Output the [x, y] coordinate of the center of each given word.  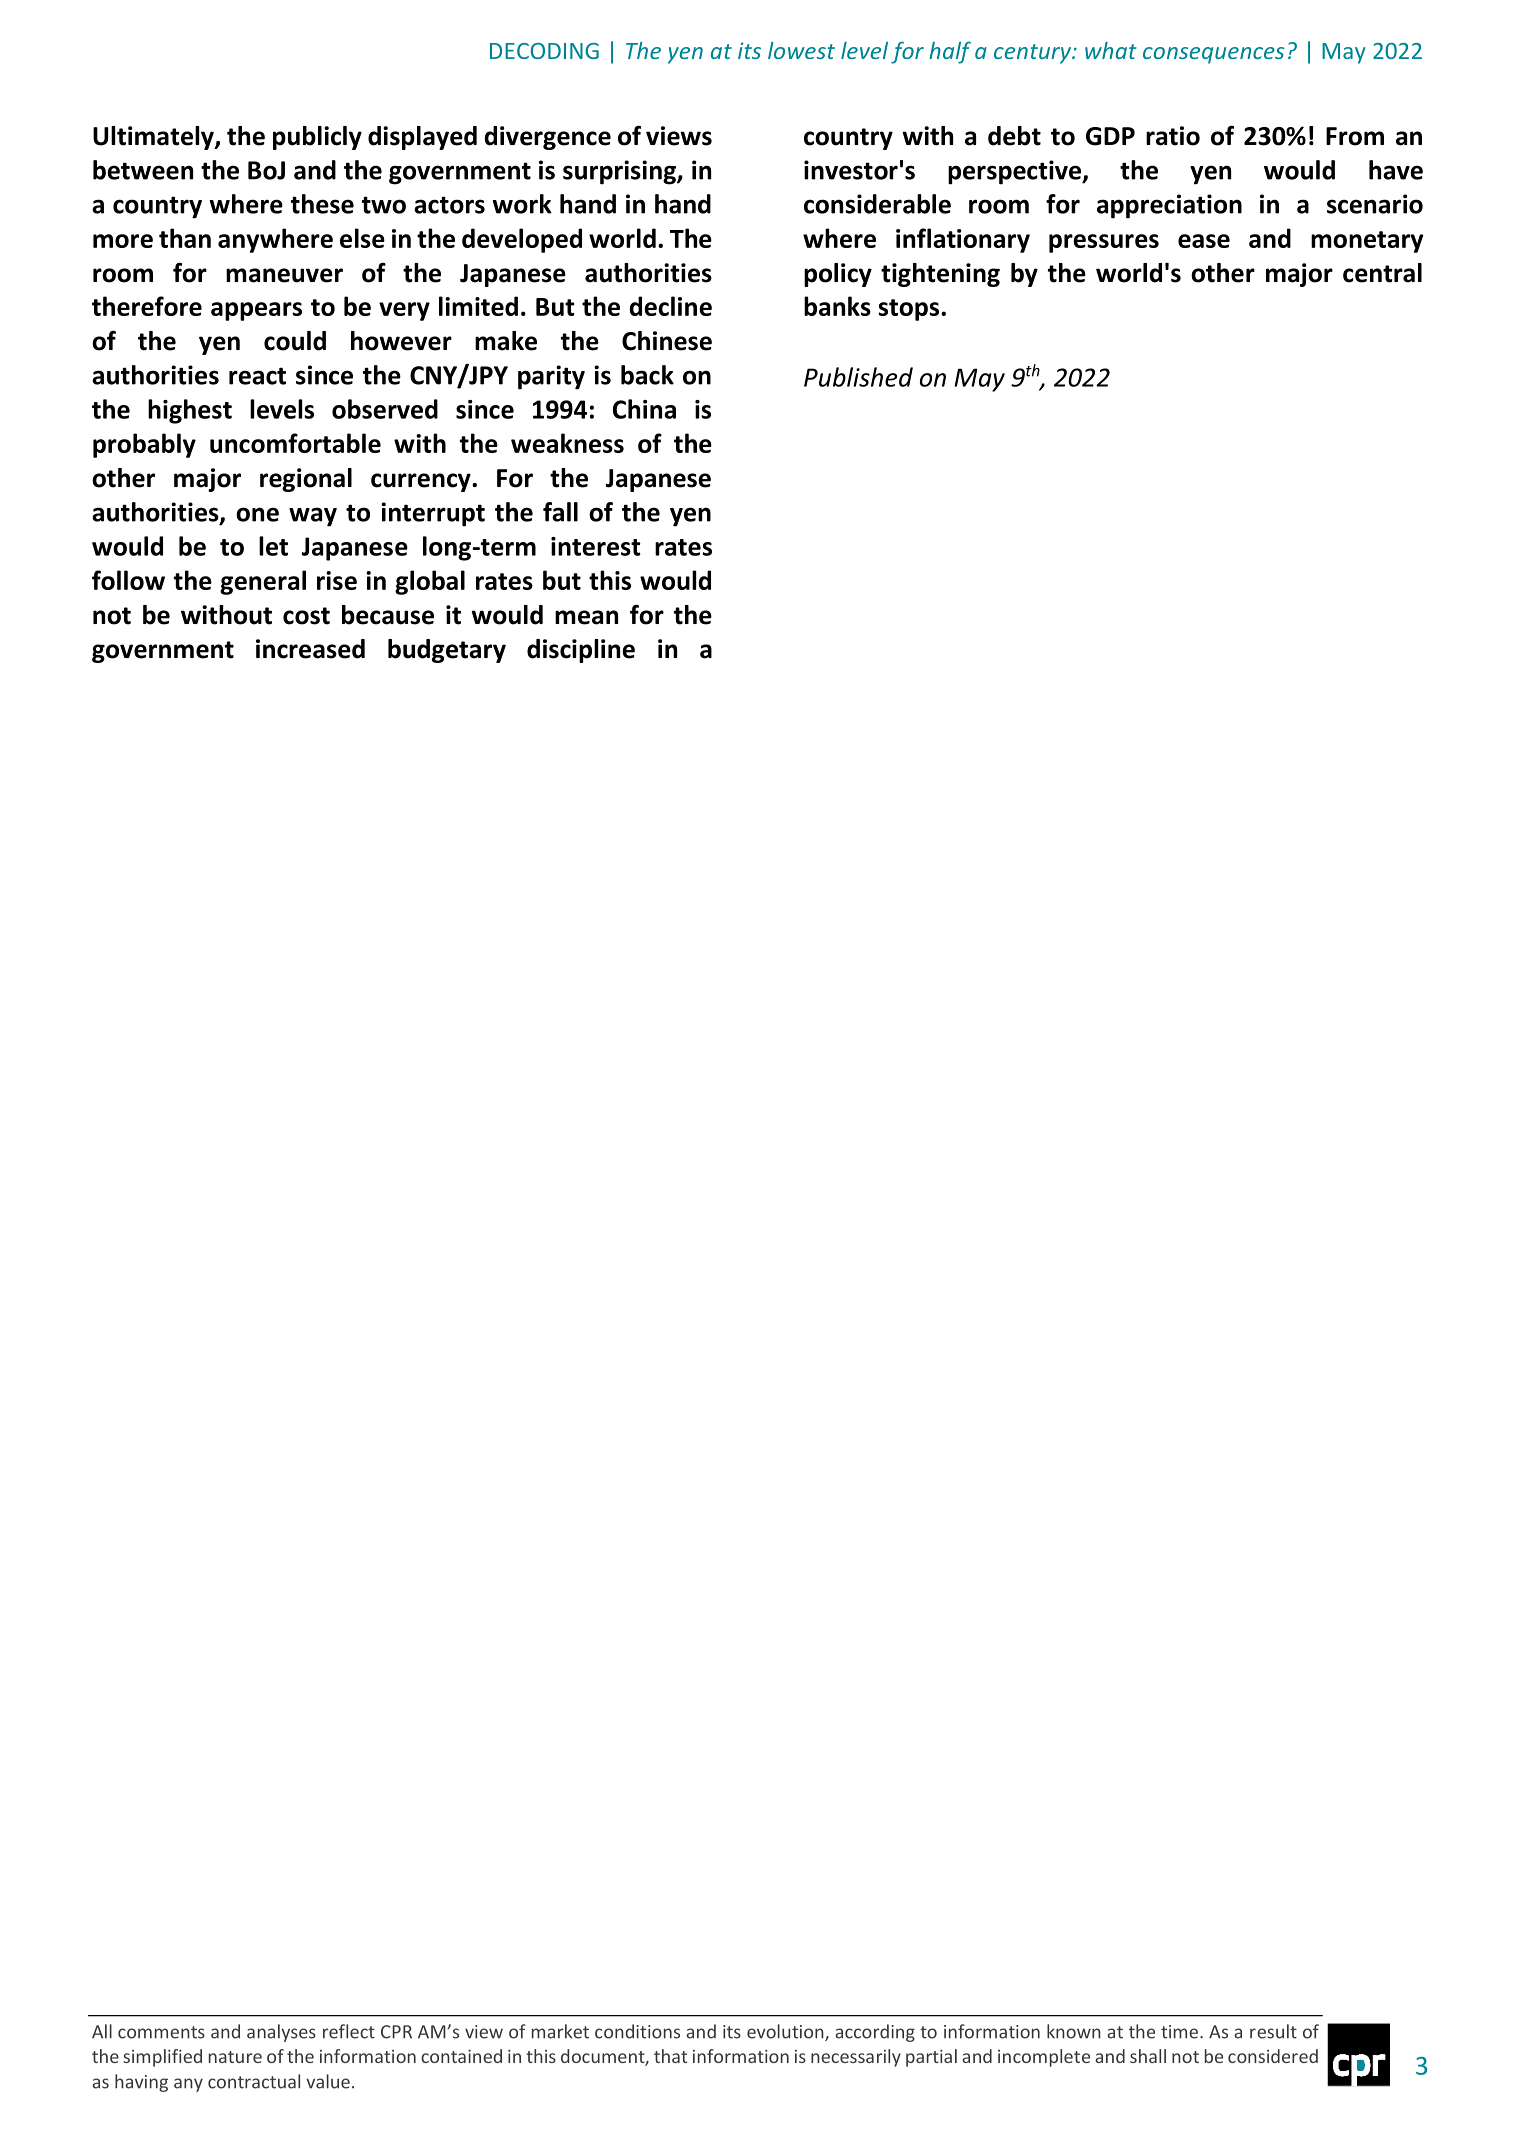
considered [1273, 2056]
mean [586, 617]
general [263, 582]
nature [235, 2057]
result [1273, 2031]
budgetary [447, 651]
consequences [1213, 55]
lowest [801, 50]
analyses [281, 2033]
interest [596, 546]
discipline [581, 651]
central [1382, 273]
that [670, 2056]
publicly [317, 138]
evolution [786, 2032]
